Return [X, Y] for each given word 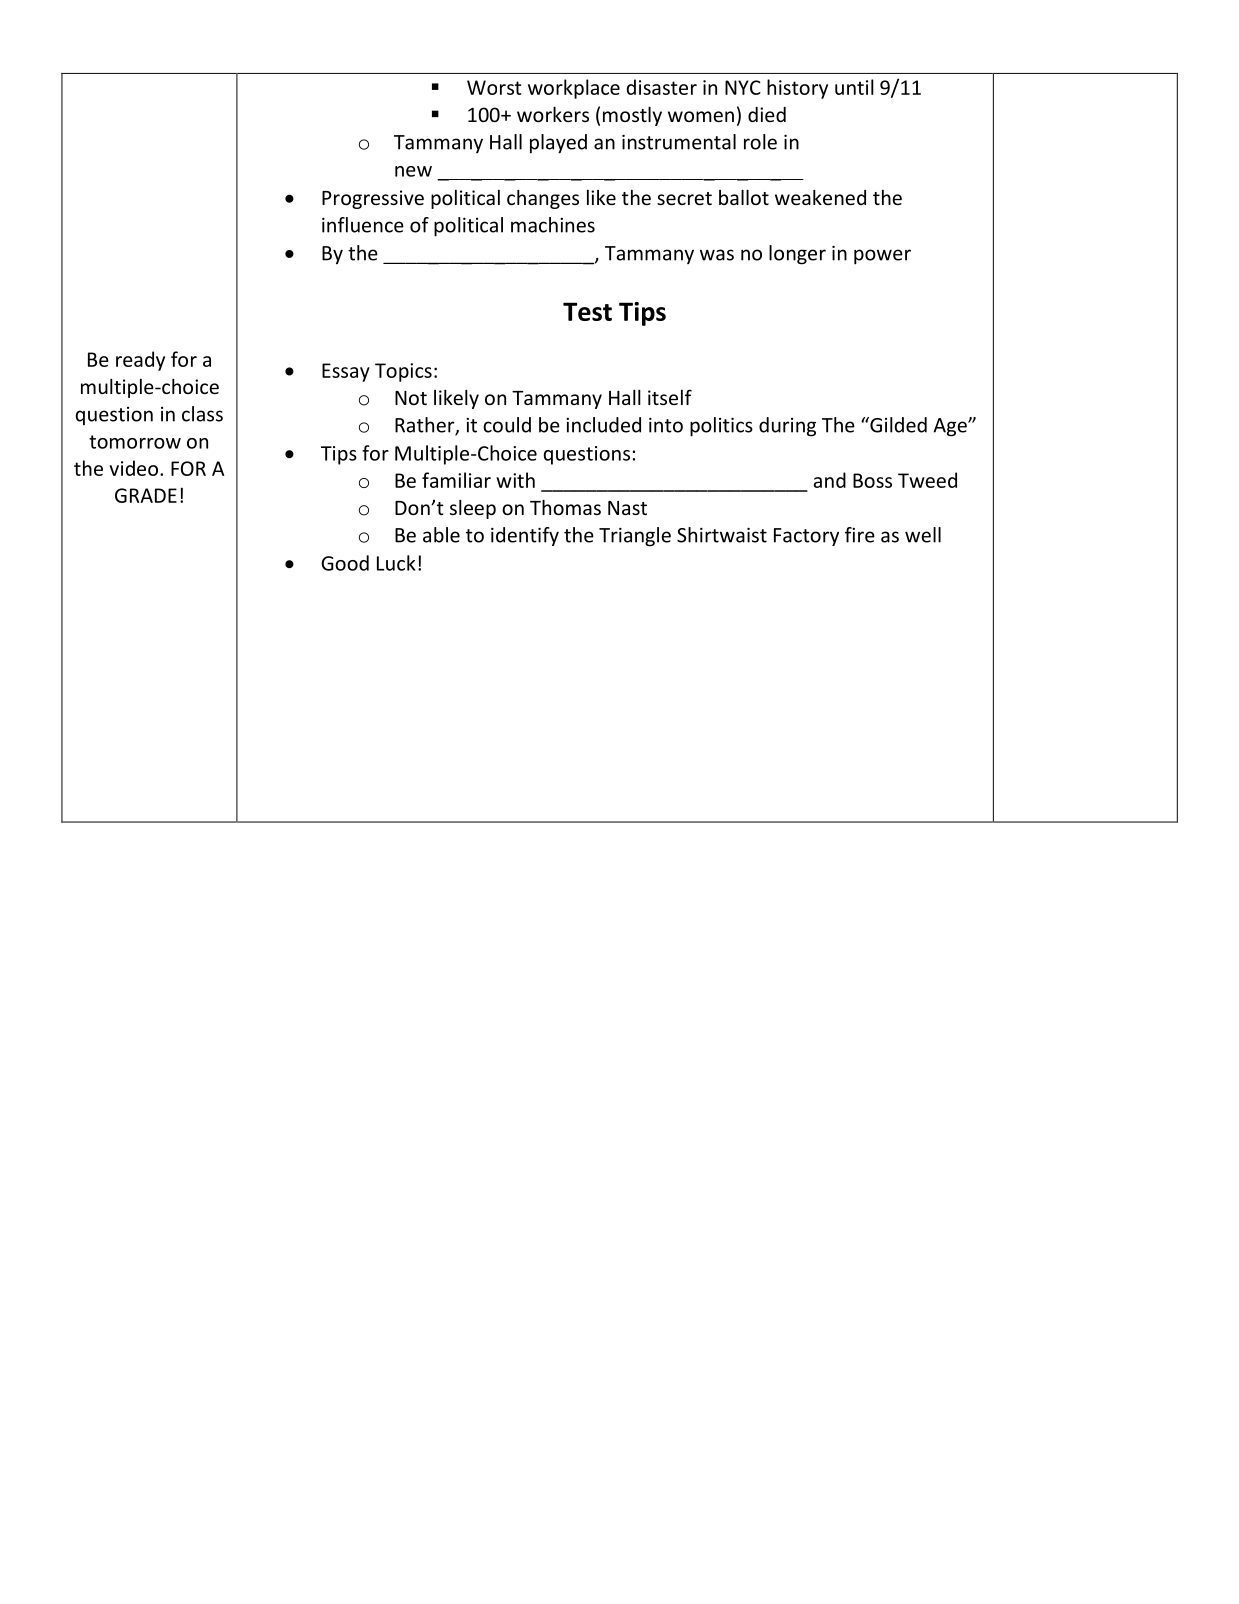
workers [553, 114]
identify [525, 536]
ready [140, 361]
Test [587, 311]
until [854, 87]
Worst [494, 87]
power [882, 257]
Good [345, 563]
